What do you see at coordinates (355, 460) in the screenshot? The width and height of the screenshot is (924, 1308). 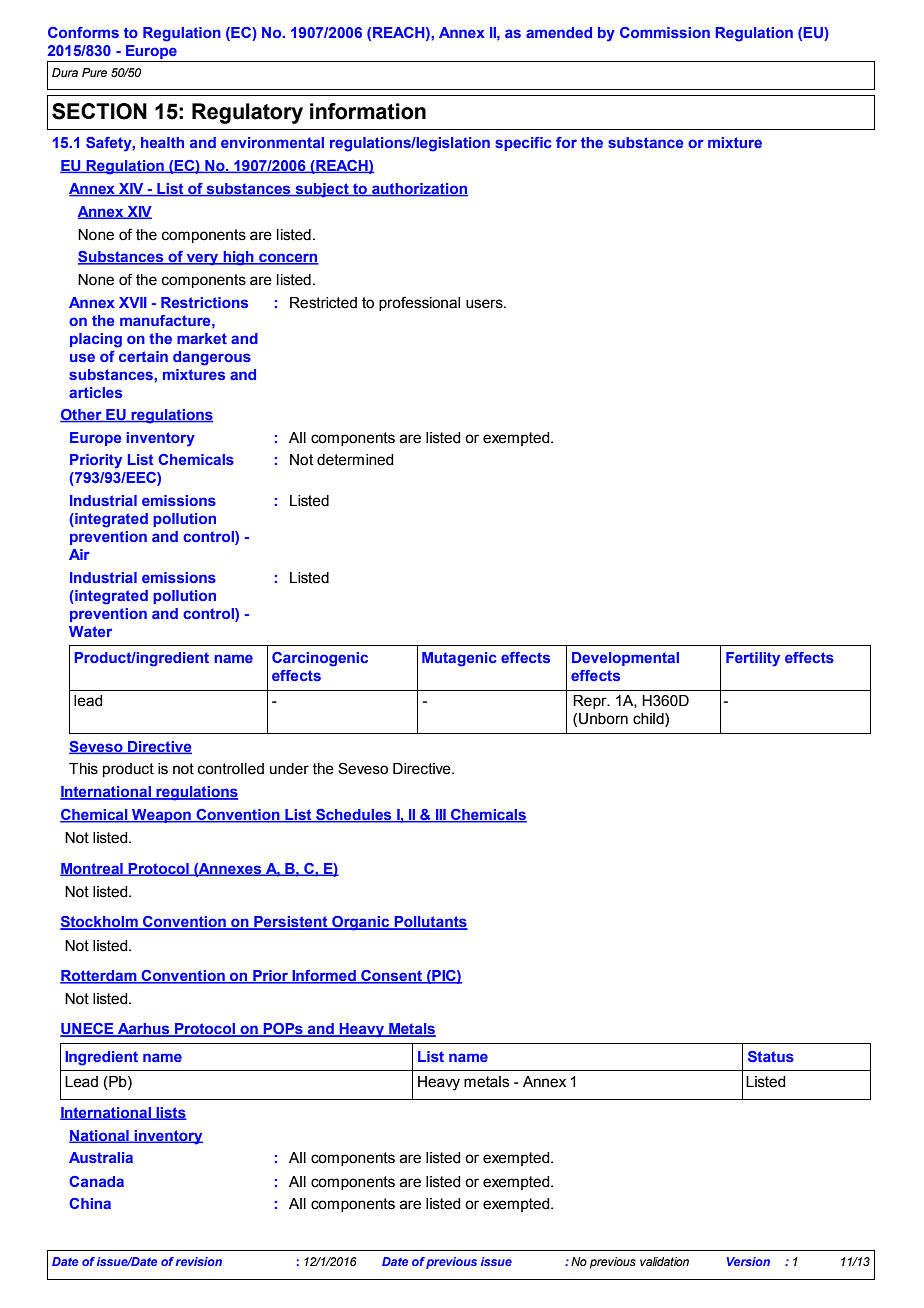 I see `determined` at bounding box center [355, 460].
